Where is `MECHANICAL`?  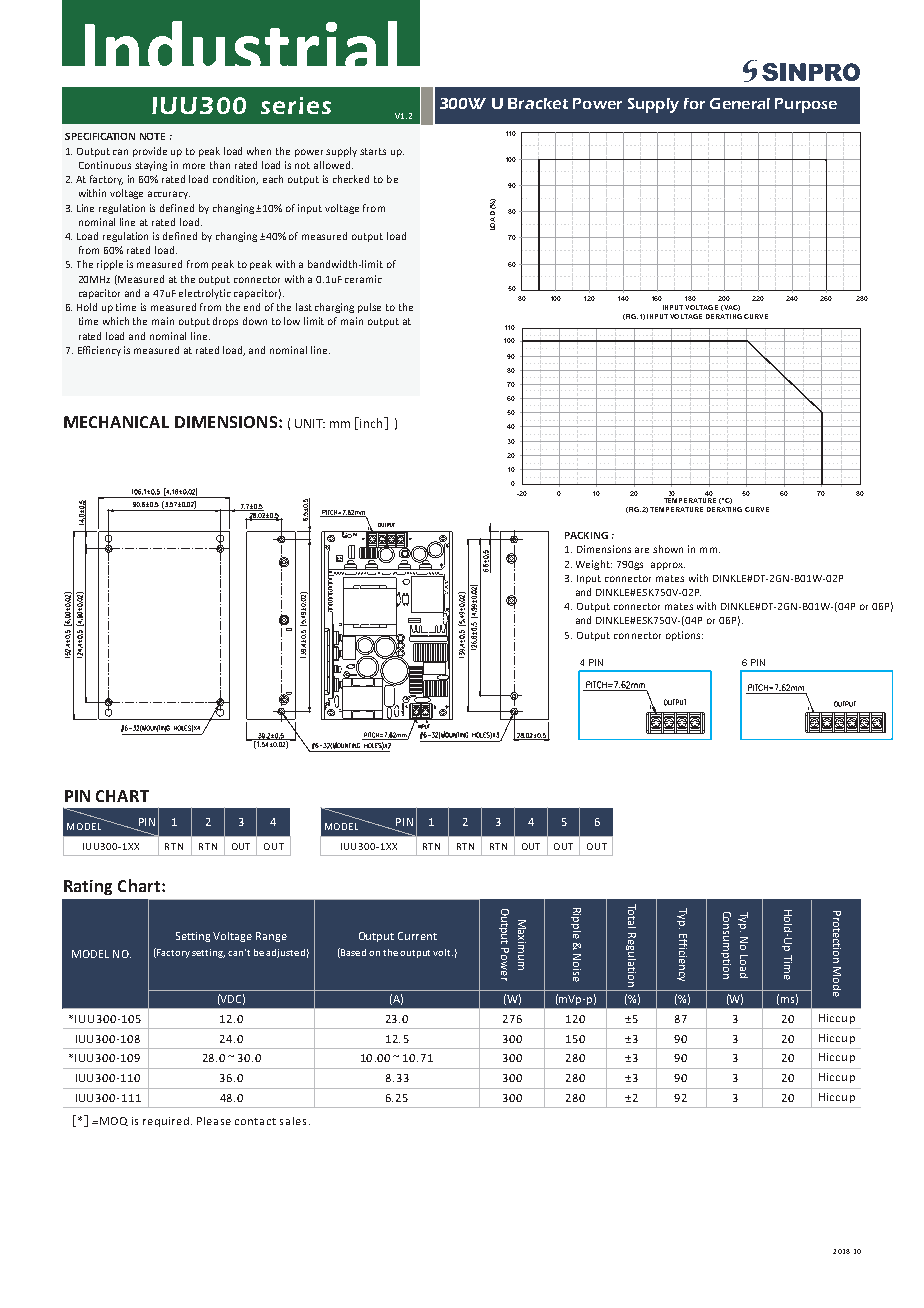
MECHANICAL is located at coordinates (116, 422).
